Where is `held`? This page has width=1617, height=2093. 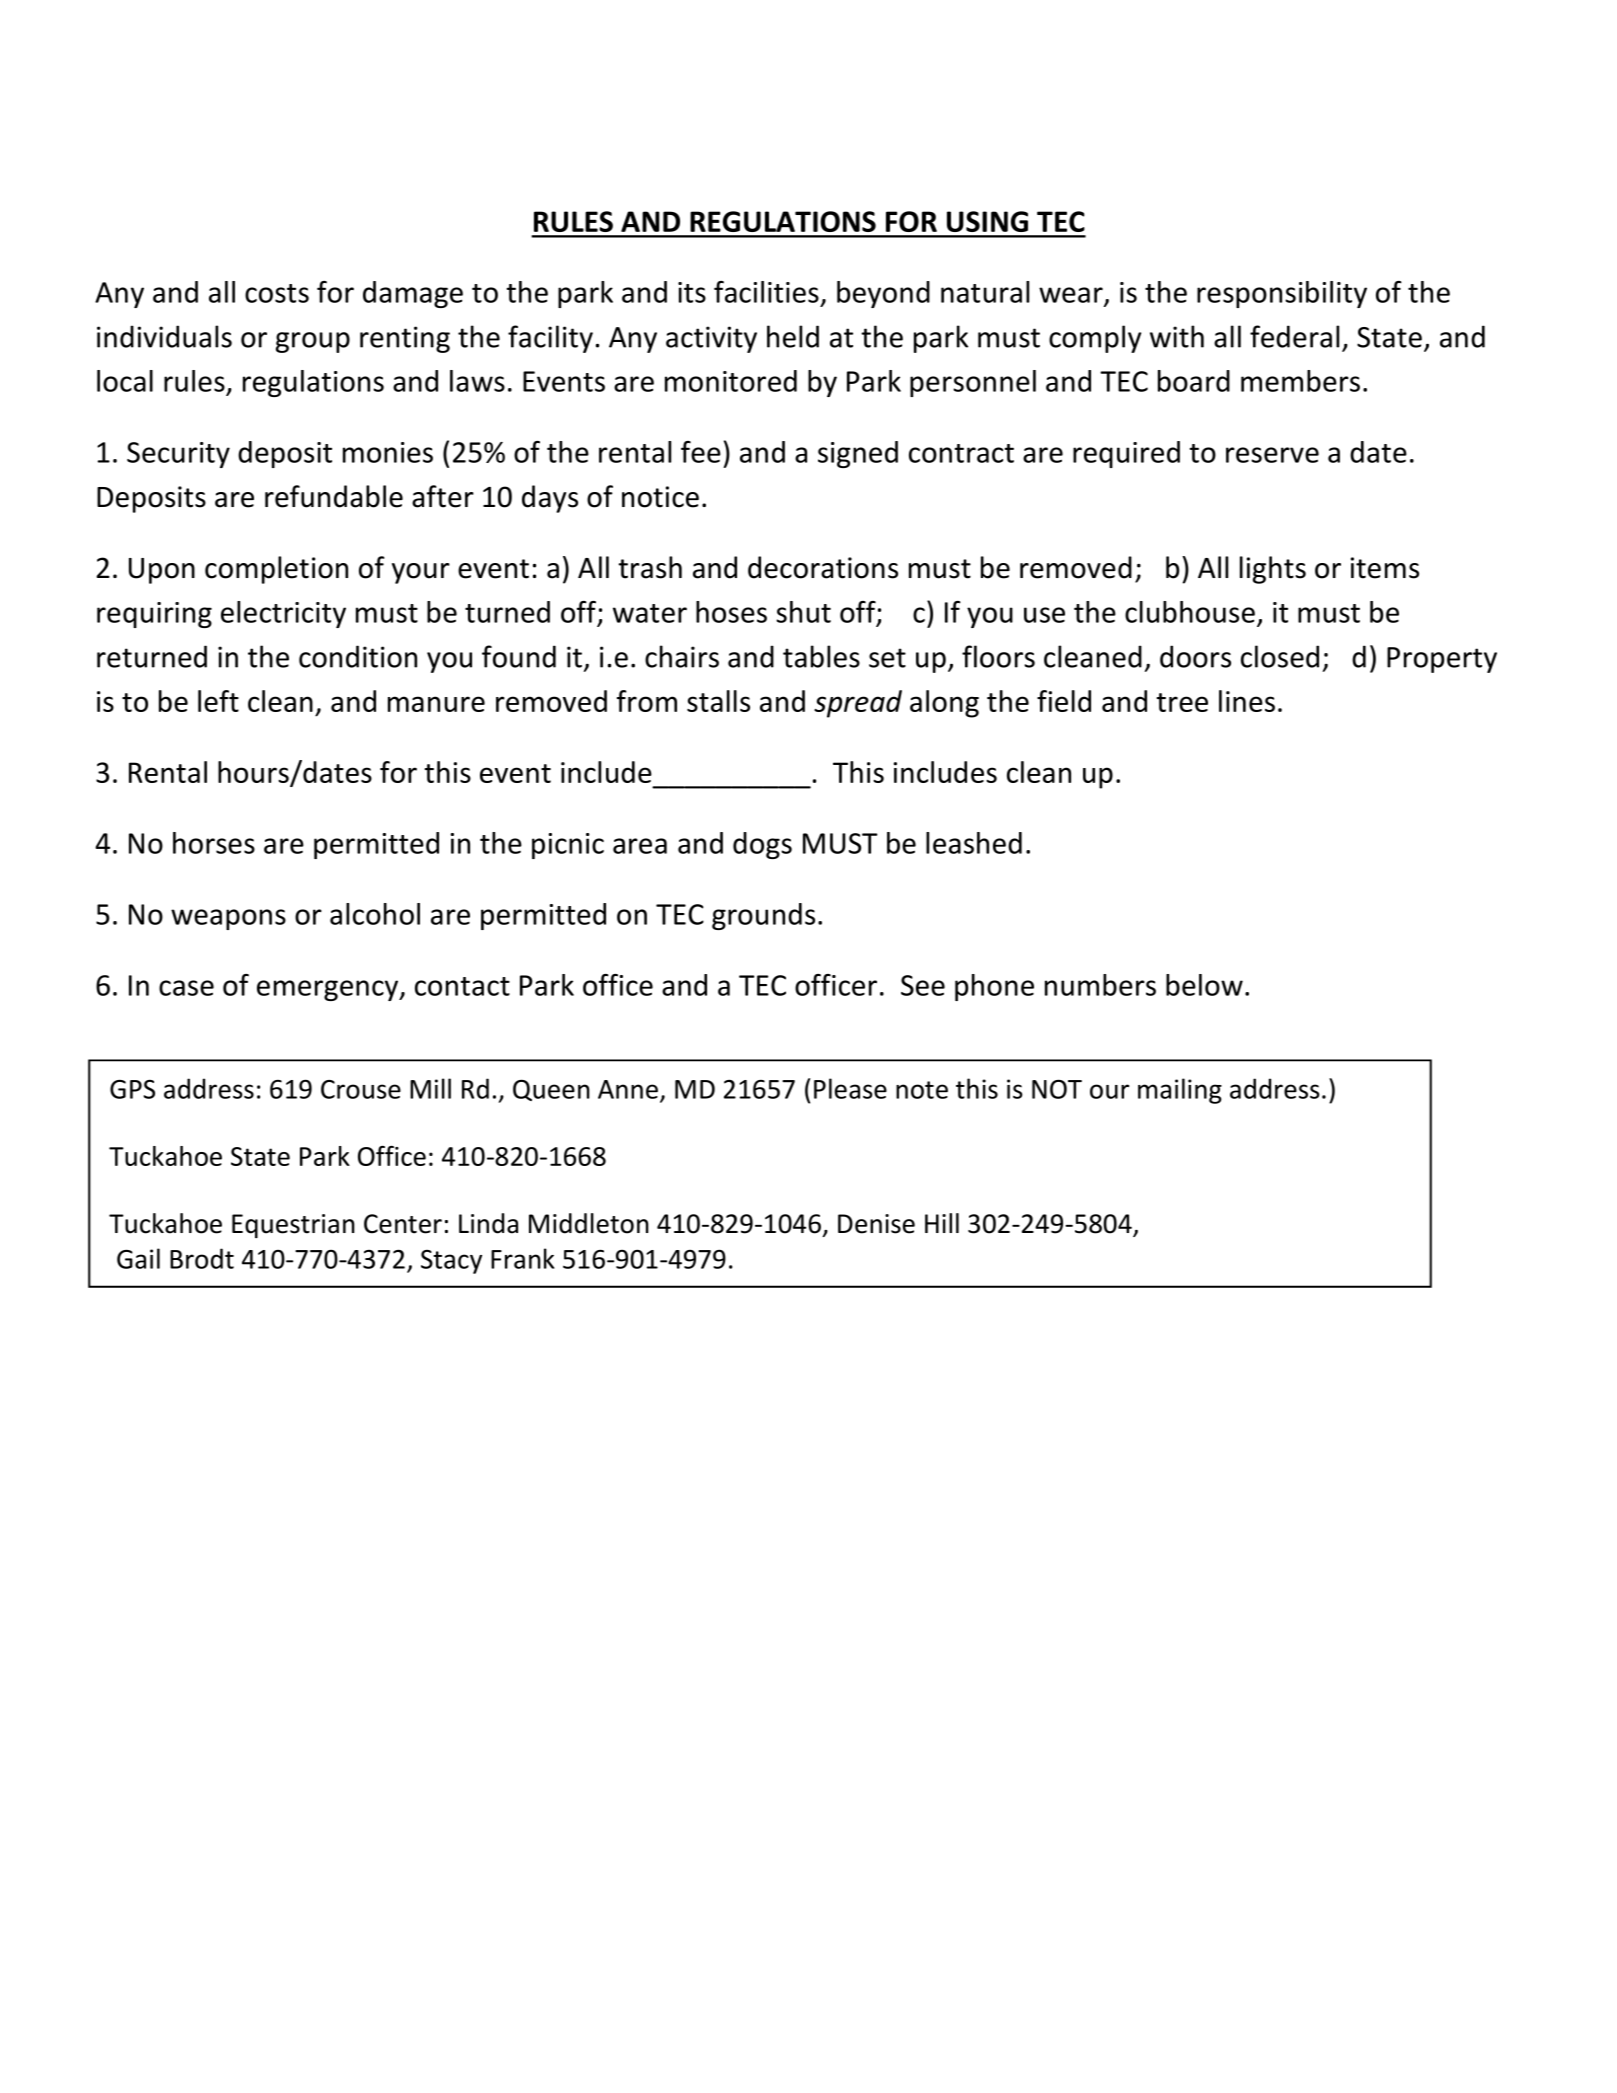 held is located at coordinates (793, 336).
